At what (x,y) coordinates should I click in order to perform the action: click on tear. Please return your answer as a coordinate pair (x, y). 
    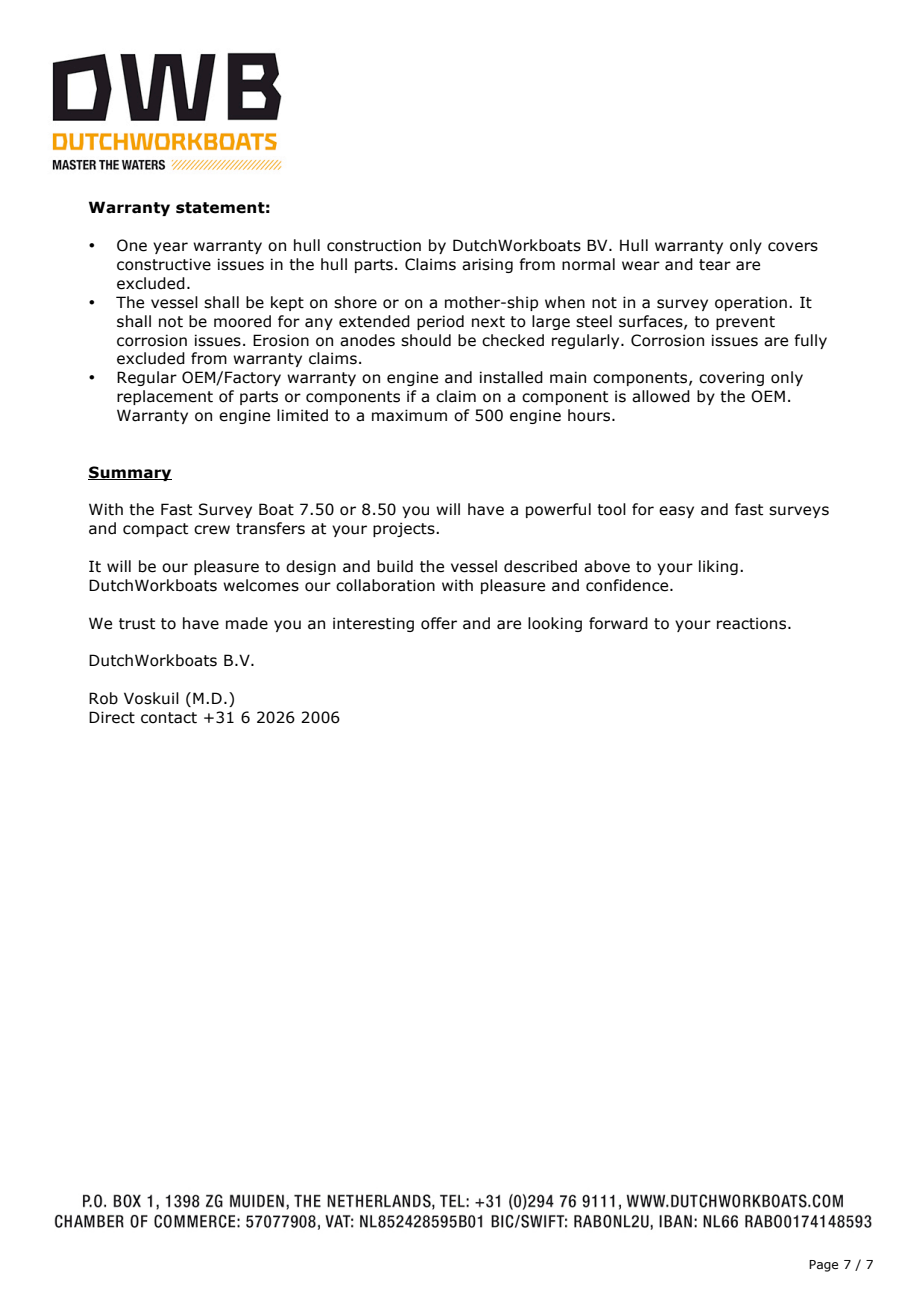
    Looking at the image, I should click on (715, 265).
